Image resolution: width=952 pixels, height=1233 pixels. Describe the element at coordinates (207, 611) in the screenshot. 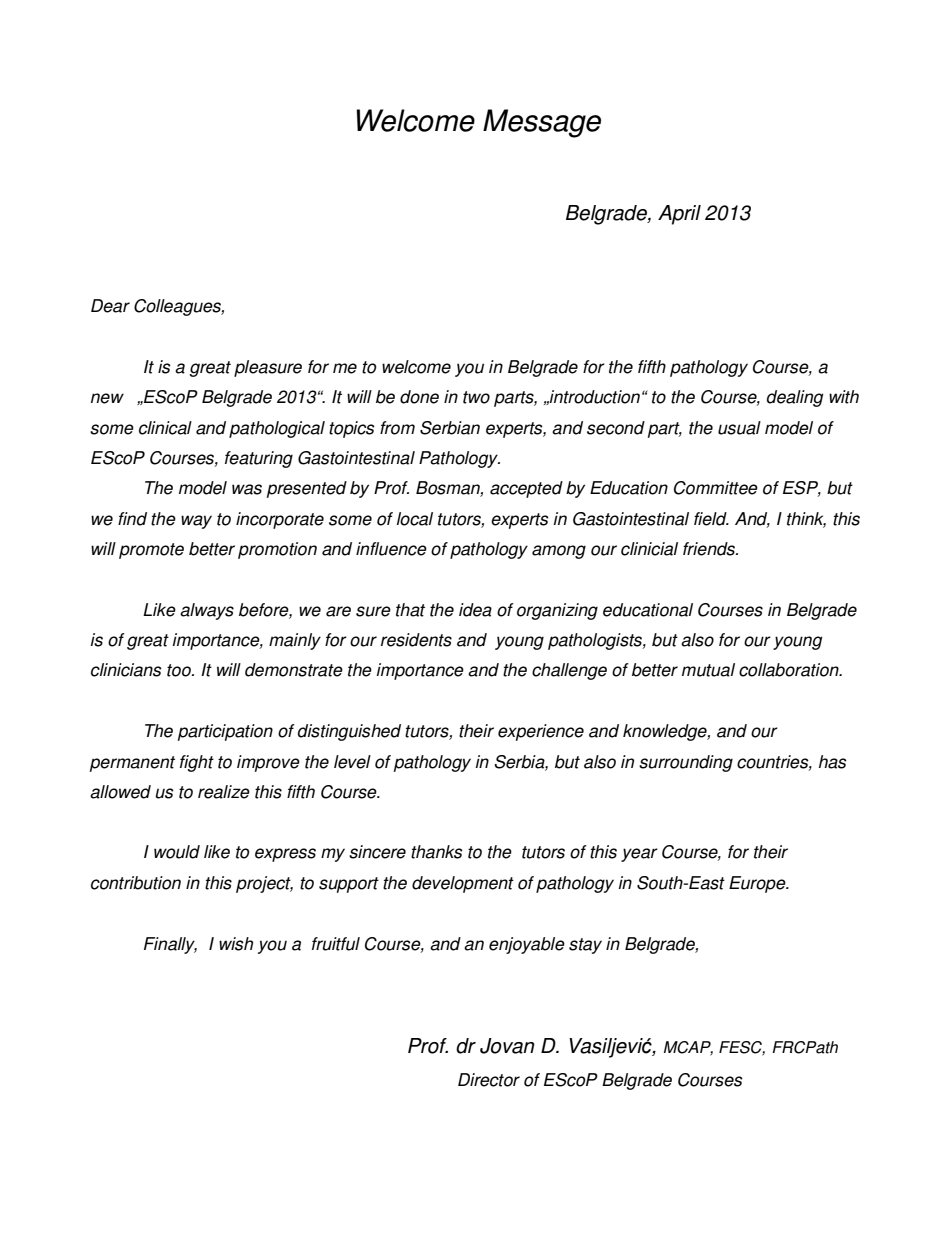

I see `always` at that location.
